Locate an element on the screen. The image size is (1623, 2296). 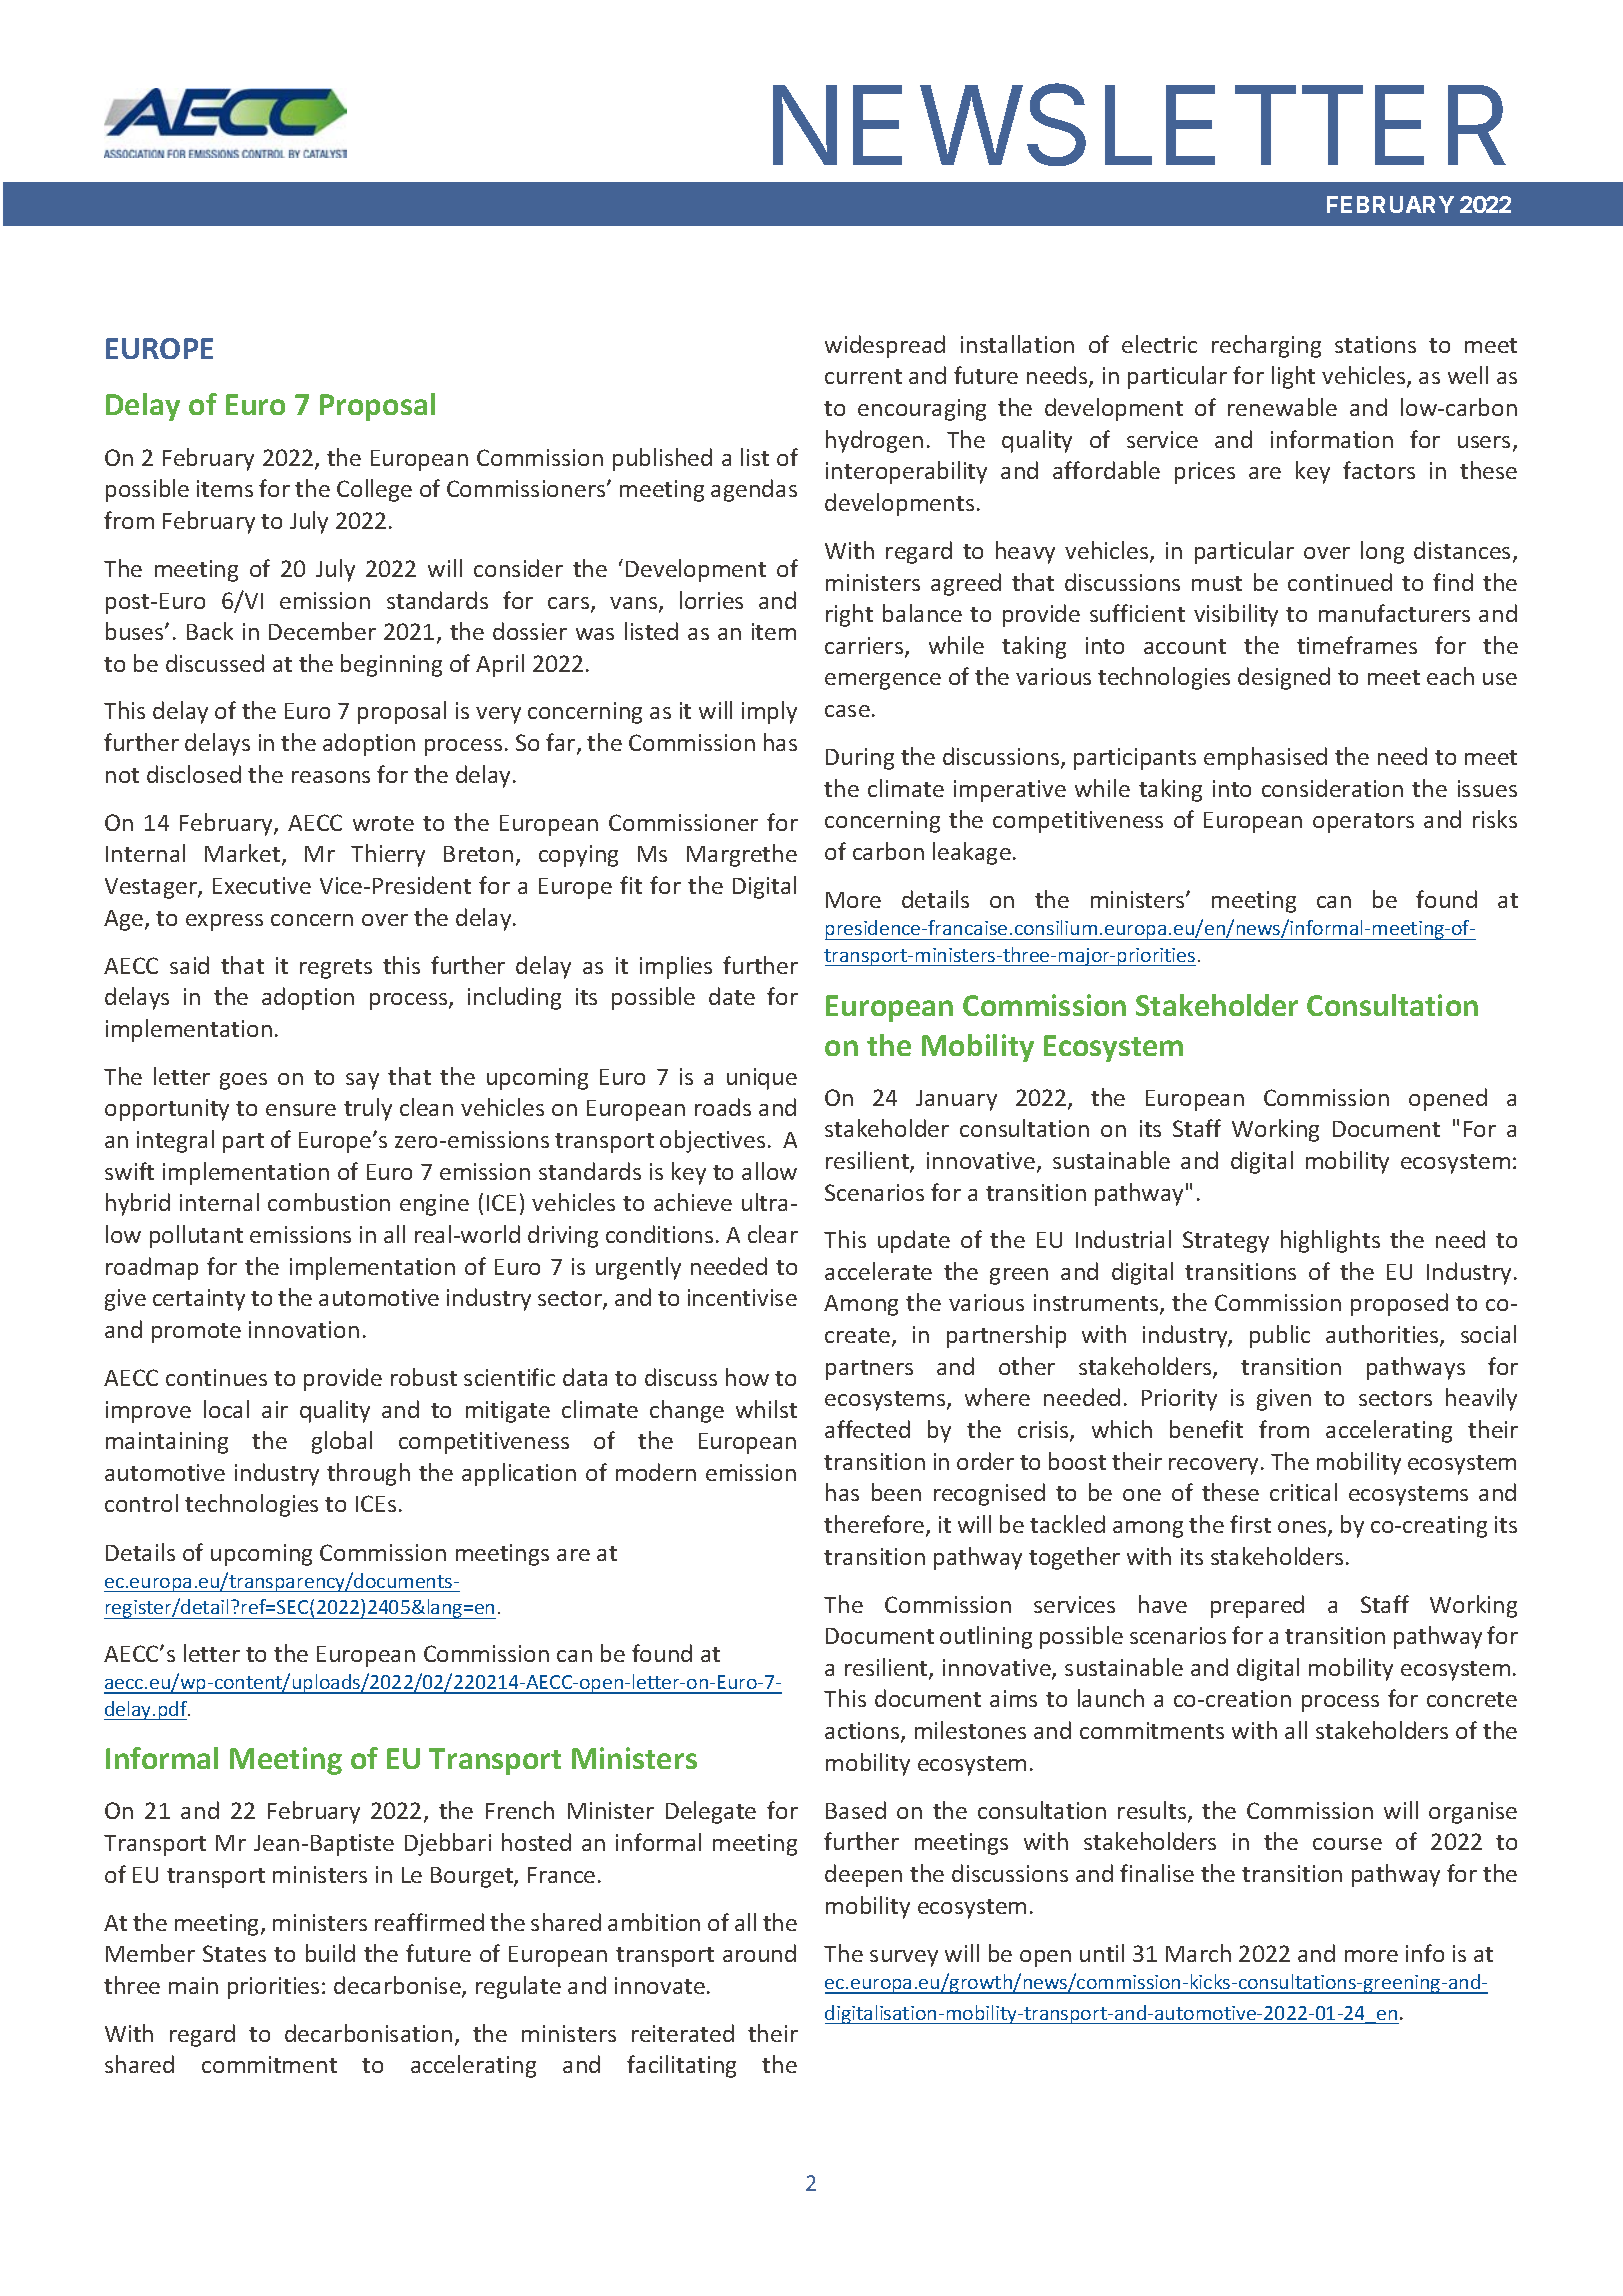
combustion is located at coordinates (329, 1202).
